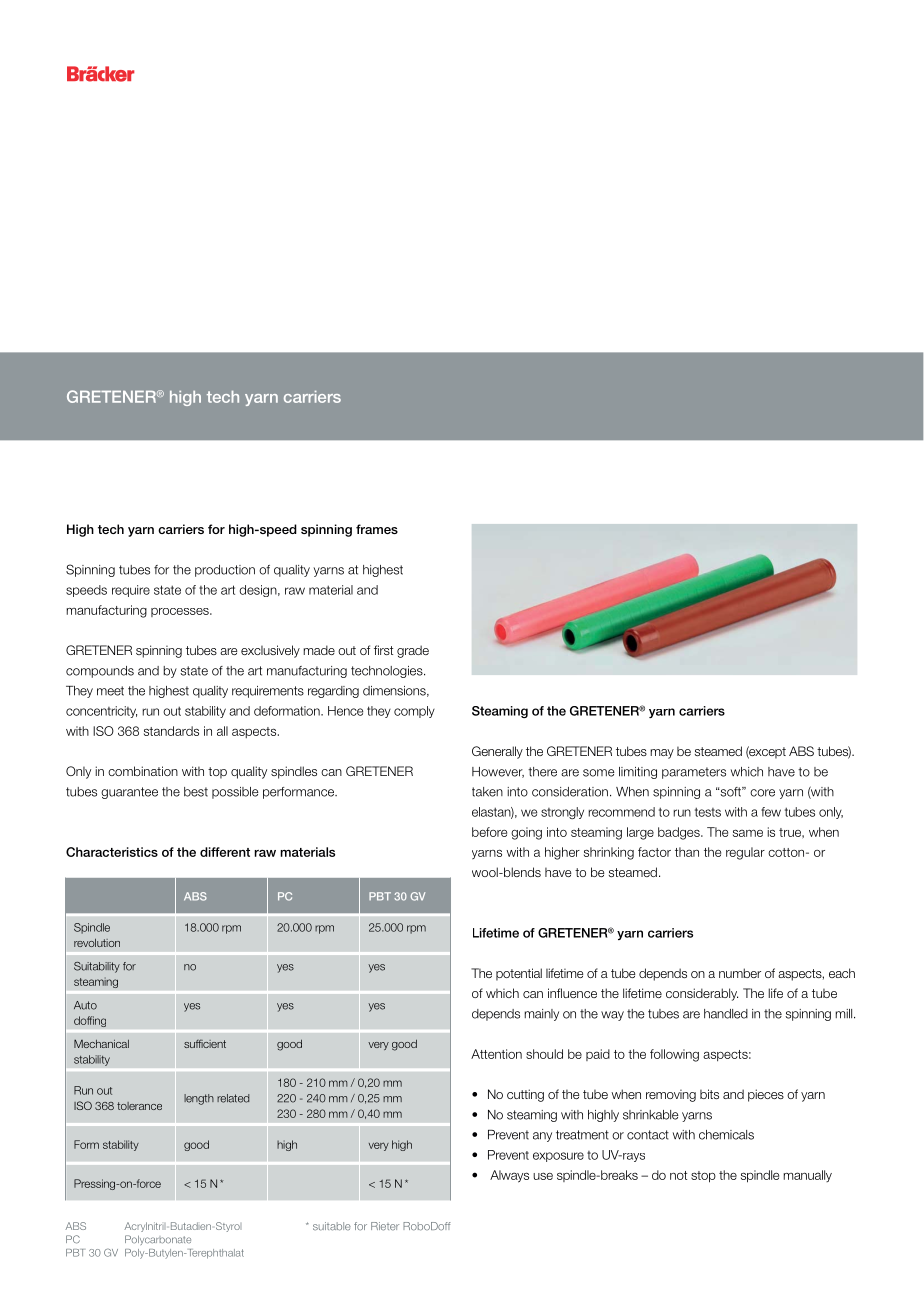  What do you see at coordinates (662, 754) in the screenshot?
I see `may` at bounding box center [662, 754].
